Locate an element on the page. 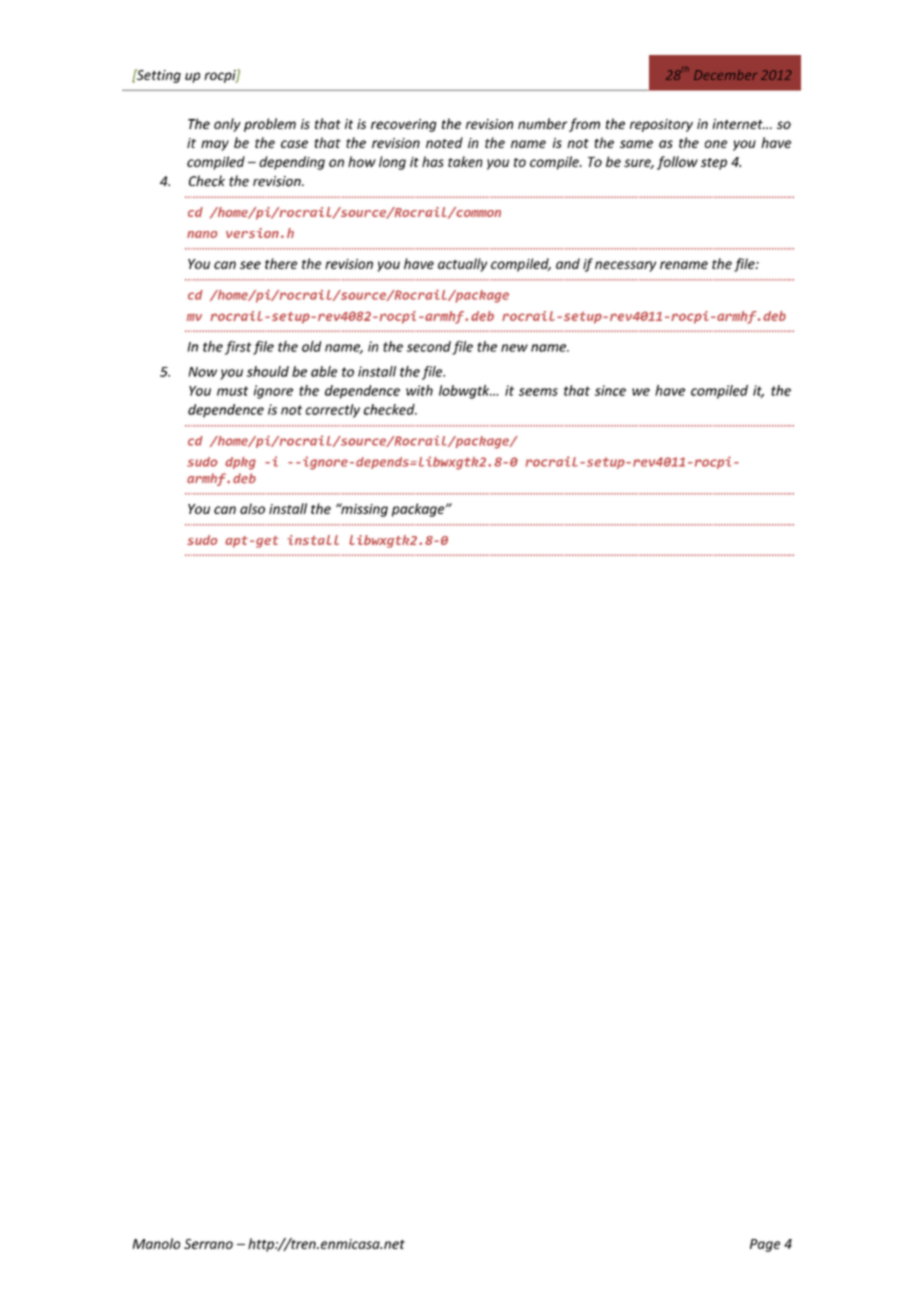 This document has width=924, height=1308. with is located at coordinates (419, 390).
